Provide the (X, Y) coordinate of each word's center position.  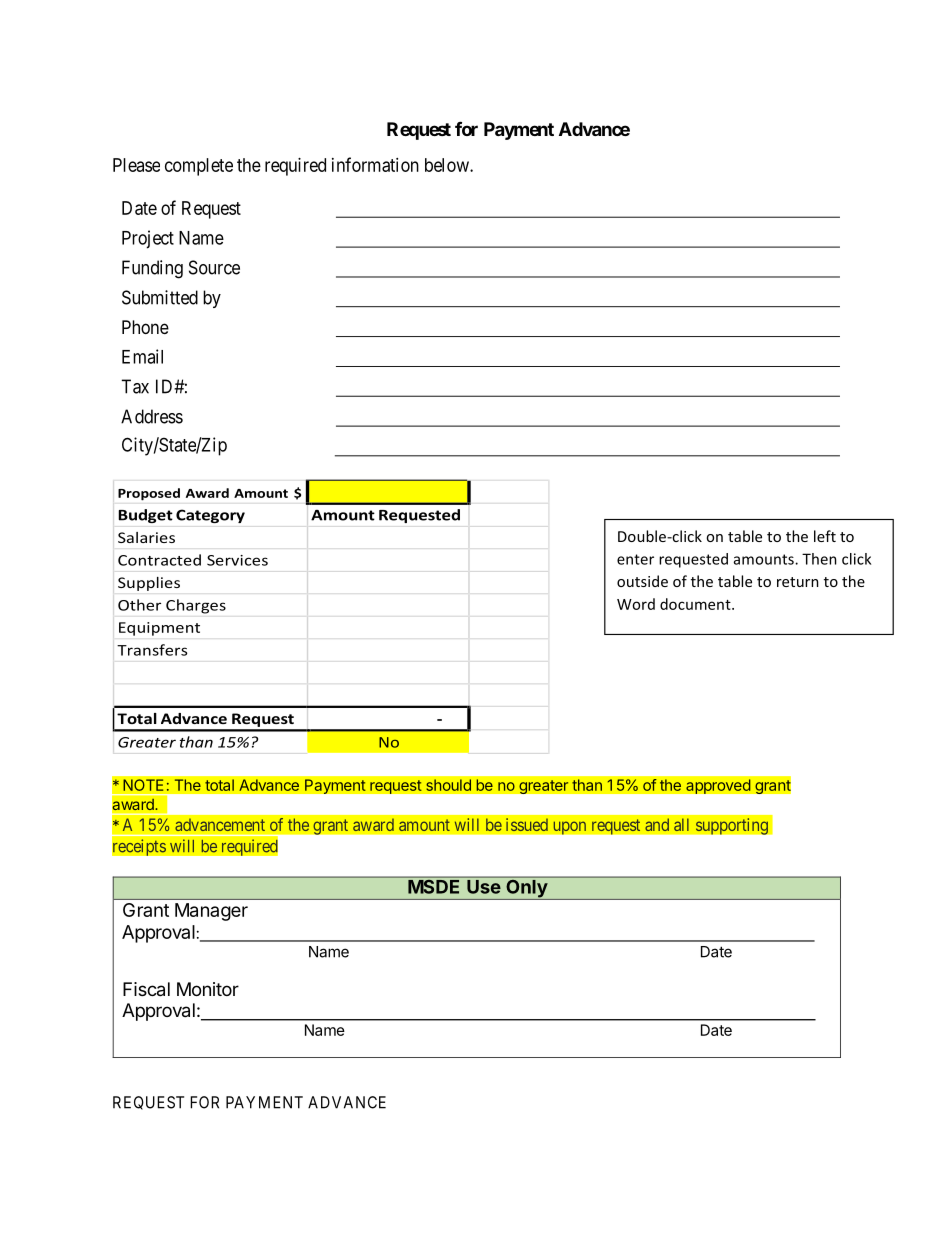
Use (484, 887)
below (448, 165)
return (798, 582)
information (375, 164)
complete (199, 167)
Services (237, 560)
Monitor (208, 989)
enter (635, 559)
